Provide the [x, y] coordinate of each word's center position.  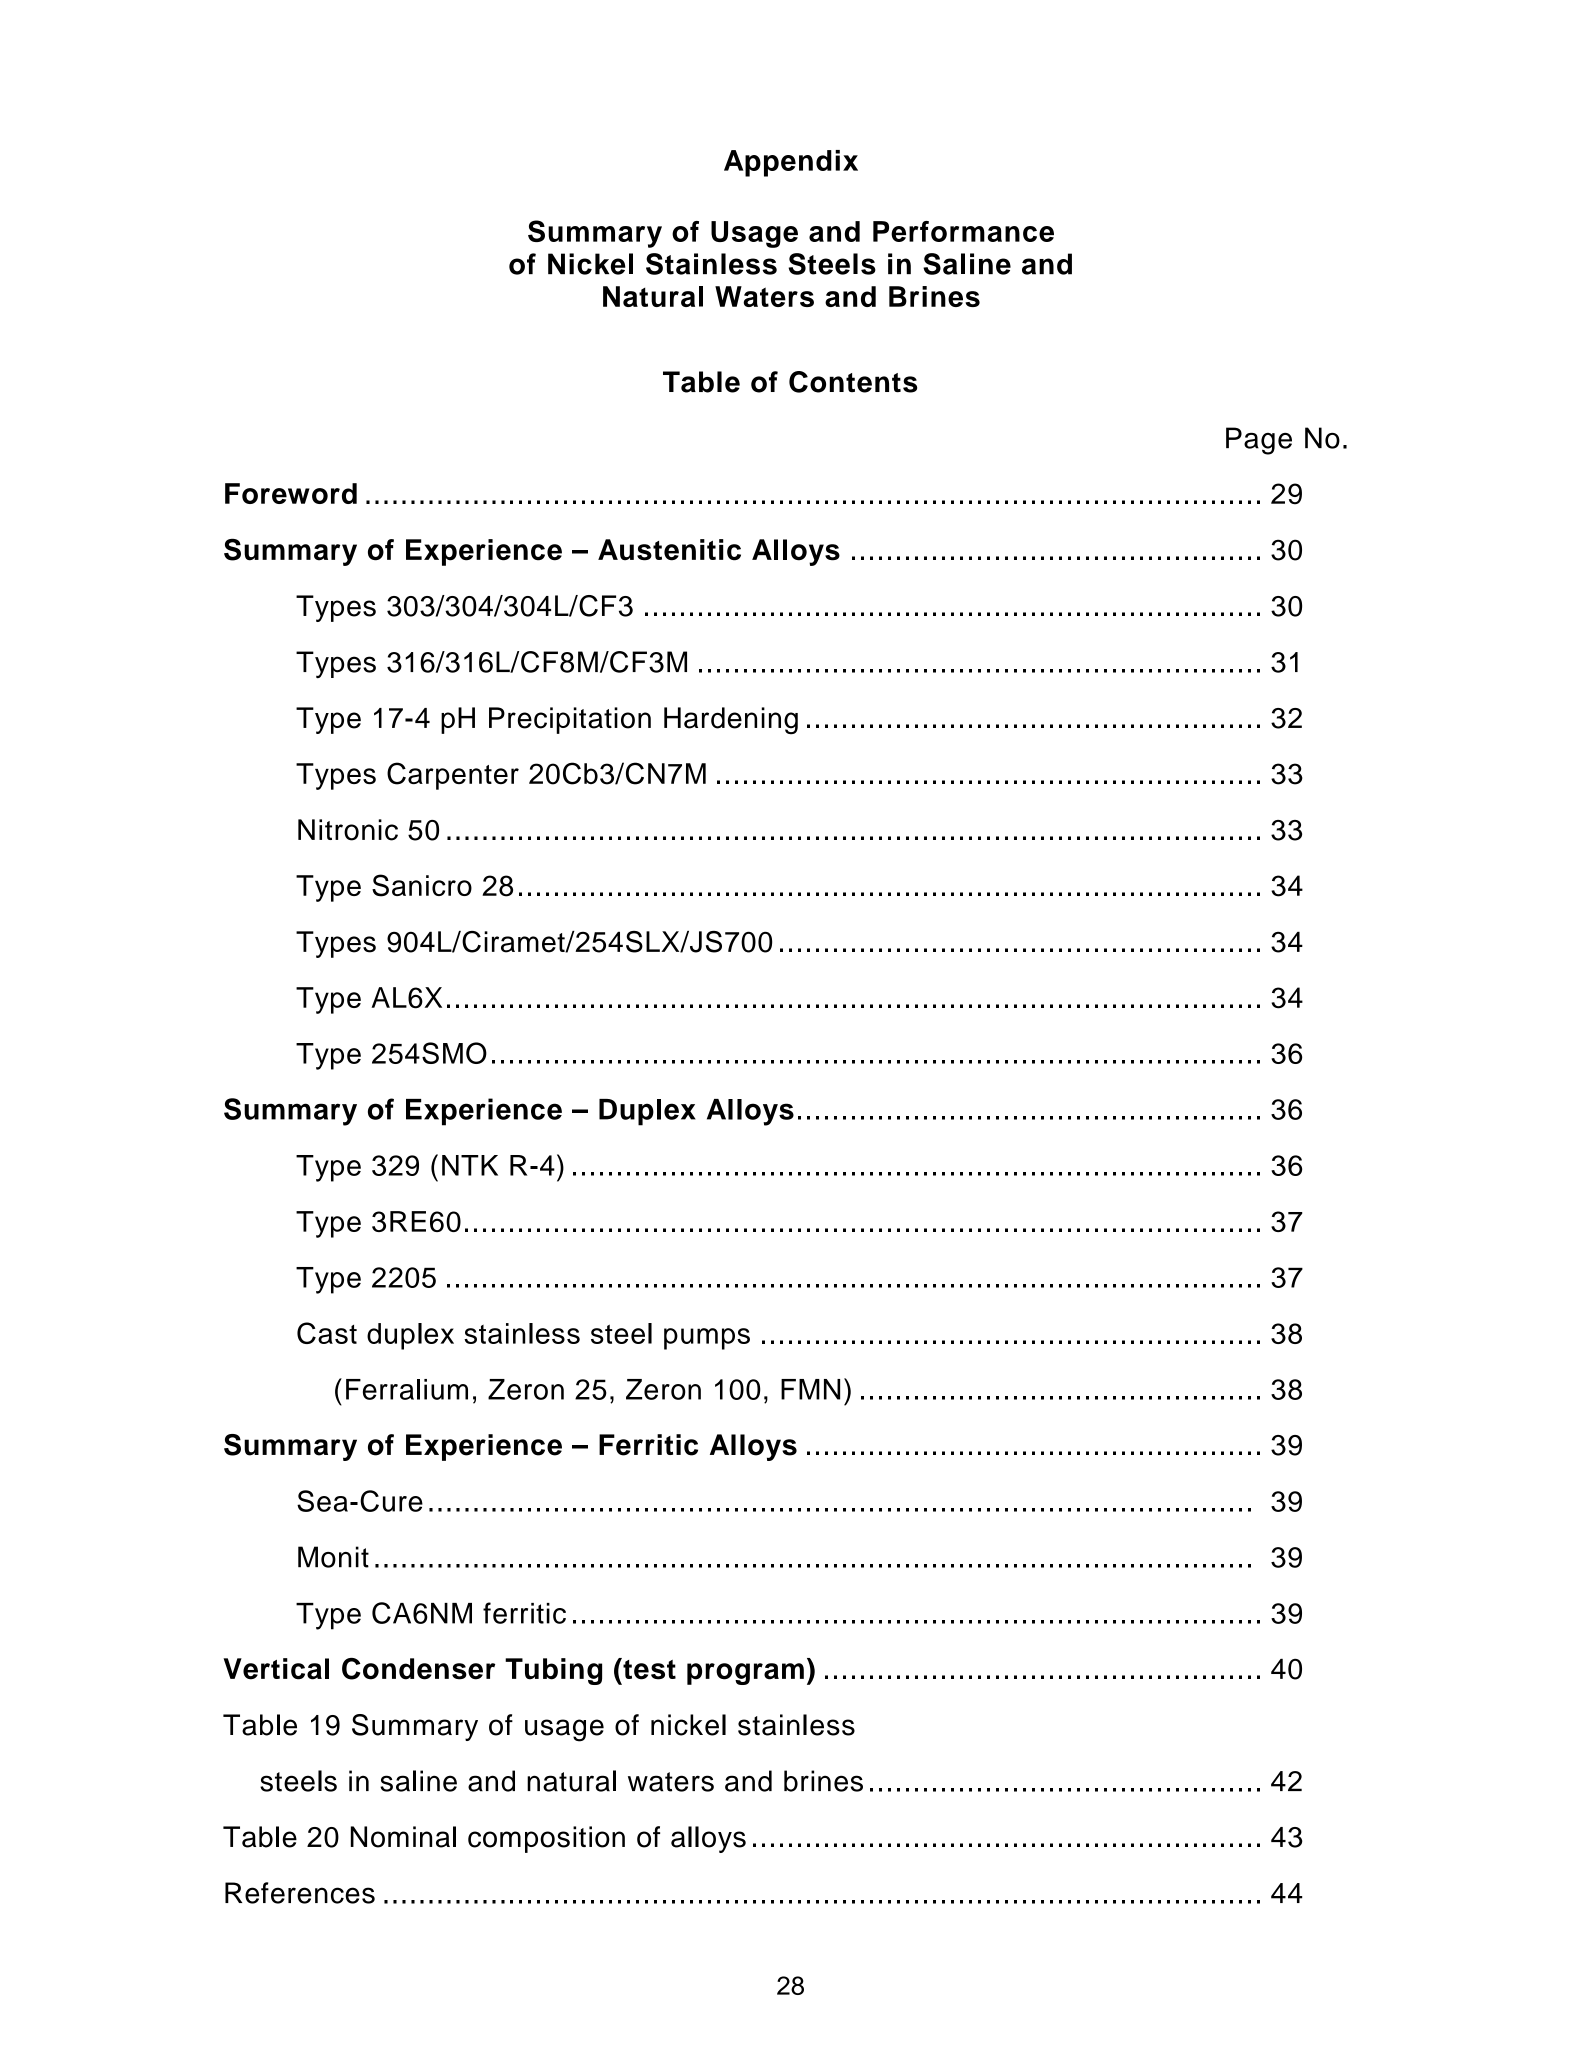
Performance [963, 231]
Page [1259, 441]
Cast [327, 1333]
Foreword [291, 493]
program [745, 1674]
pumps [707, 1339]
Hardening [731, 721]
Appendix [791, 163]
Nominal [403, 1837]
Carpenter [453, 776]
